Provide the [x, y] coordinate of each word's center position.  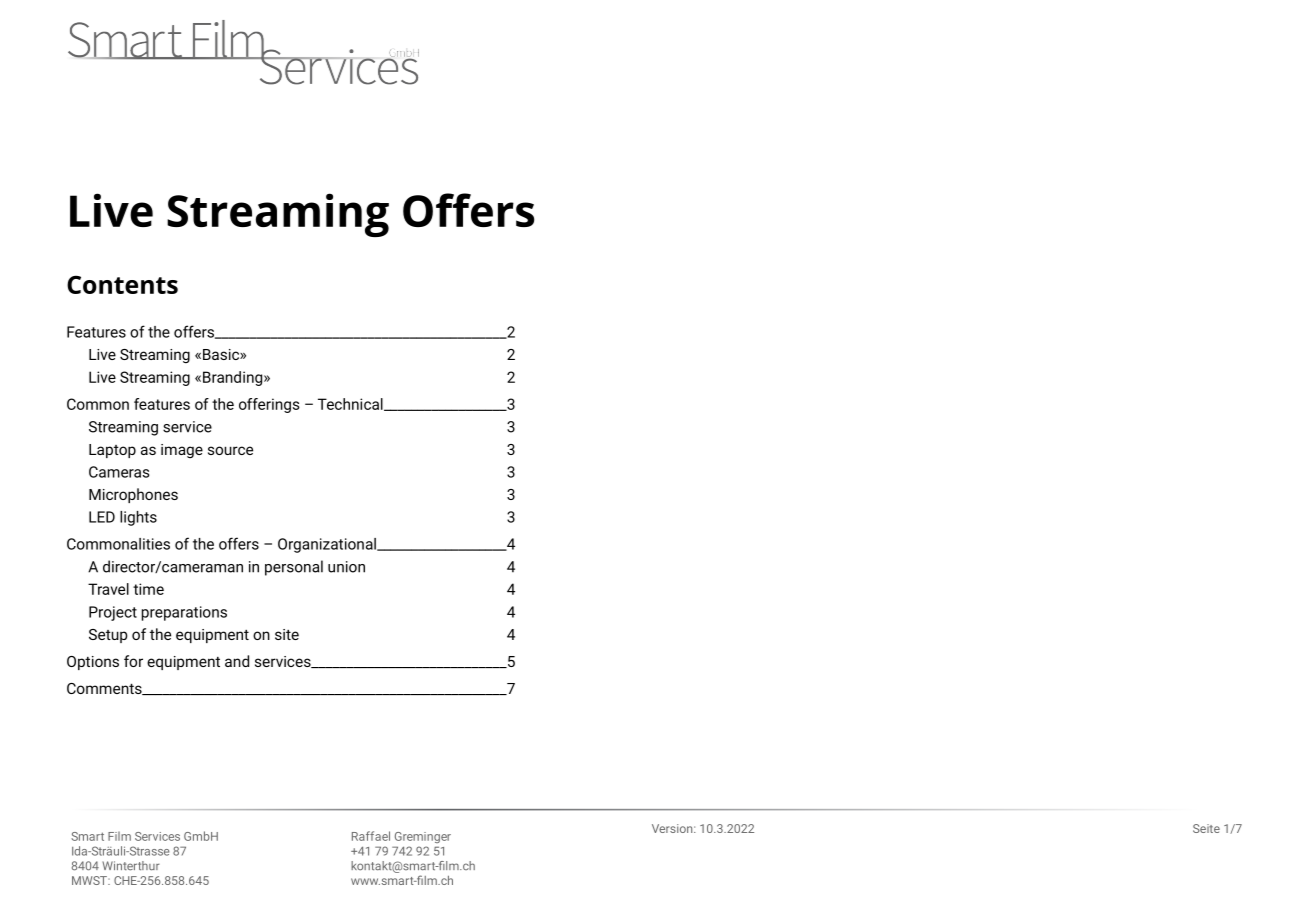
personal [294, 568]
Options [93, 663]
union [346, 567]
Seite [1206, 828]
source [230, 450]
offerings [269, 405]
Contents [122, 284]
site [287, 634]
